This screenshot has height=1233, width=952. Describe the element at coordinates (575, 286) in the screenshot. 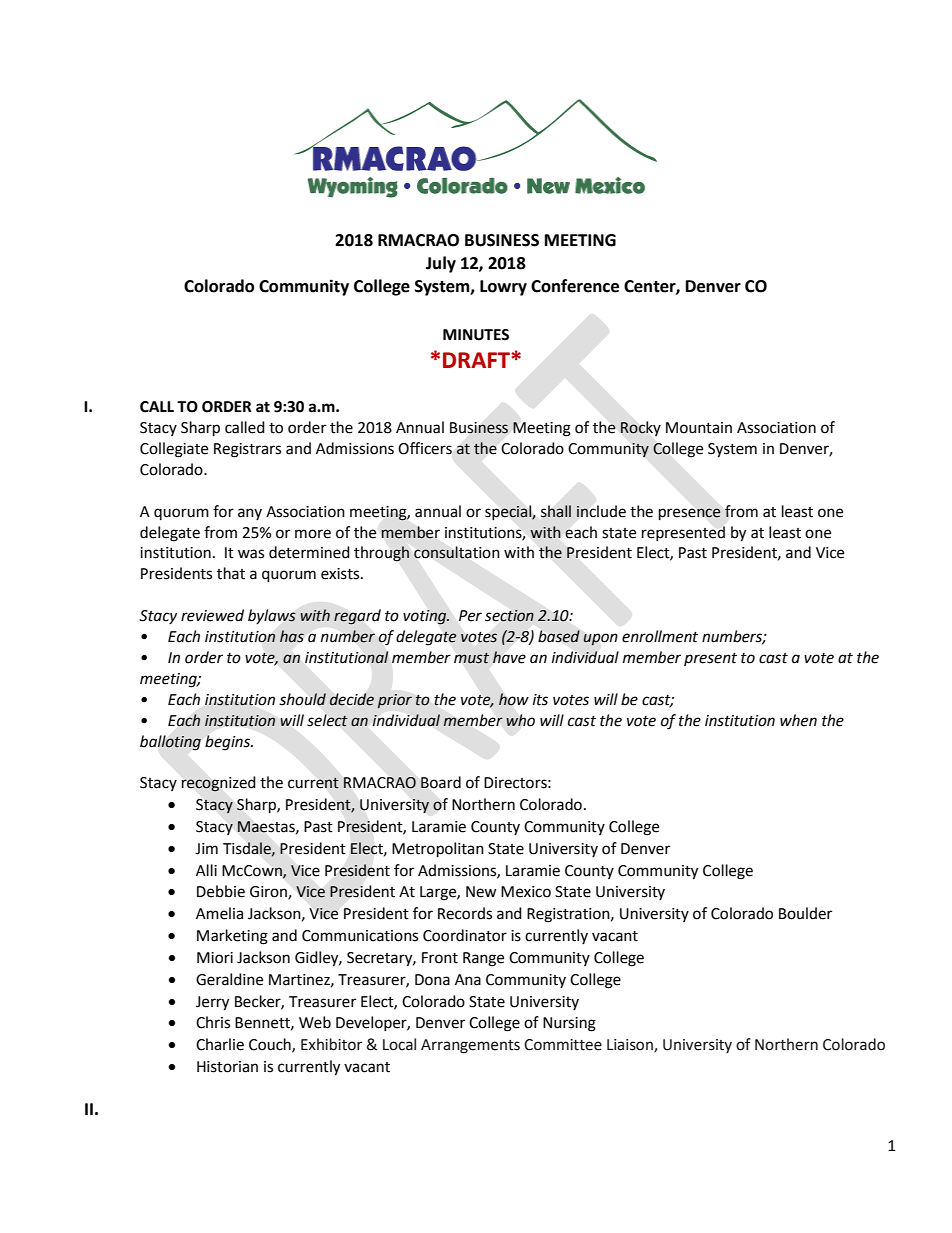

I see `Conference` at that location.
